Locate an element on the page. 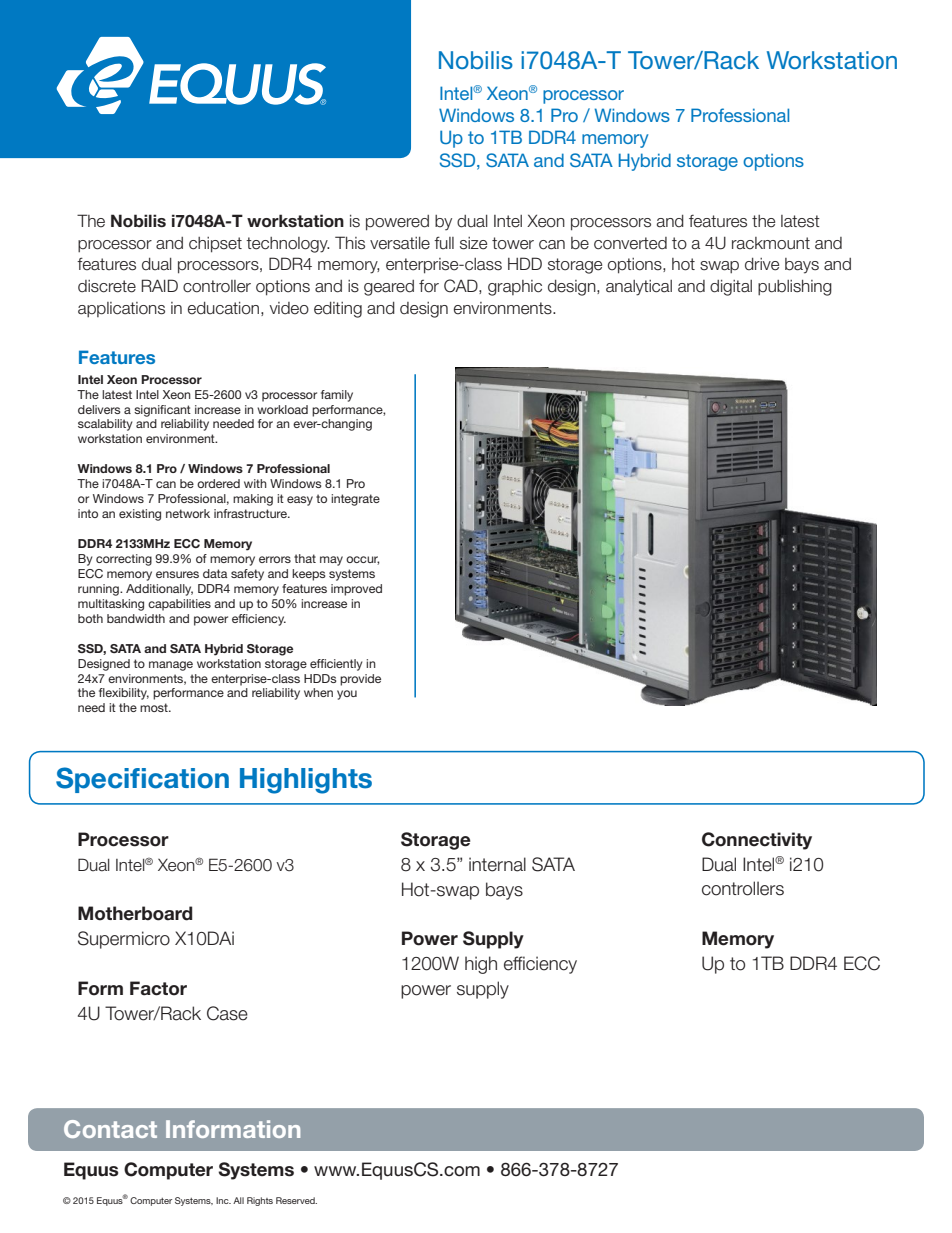 The image size is (952, 1233). RAID is located at coordinates (159, 285).
